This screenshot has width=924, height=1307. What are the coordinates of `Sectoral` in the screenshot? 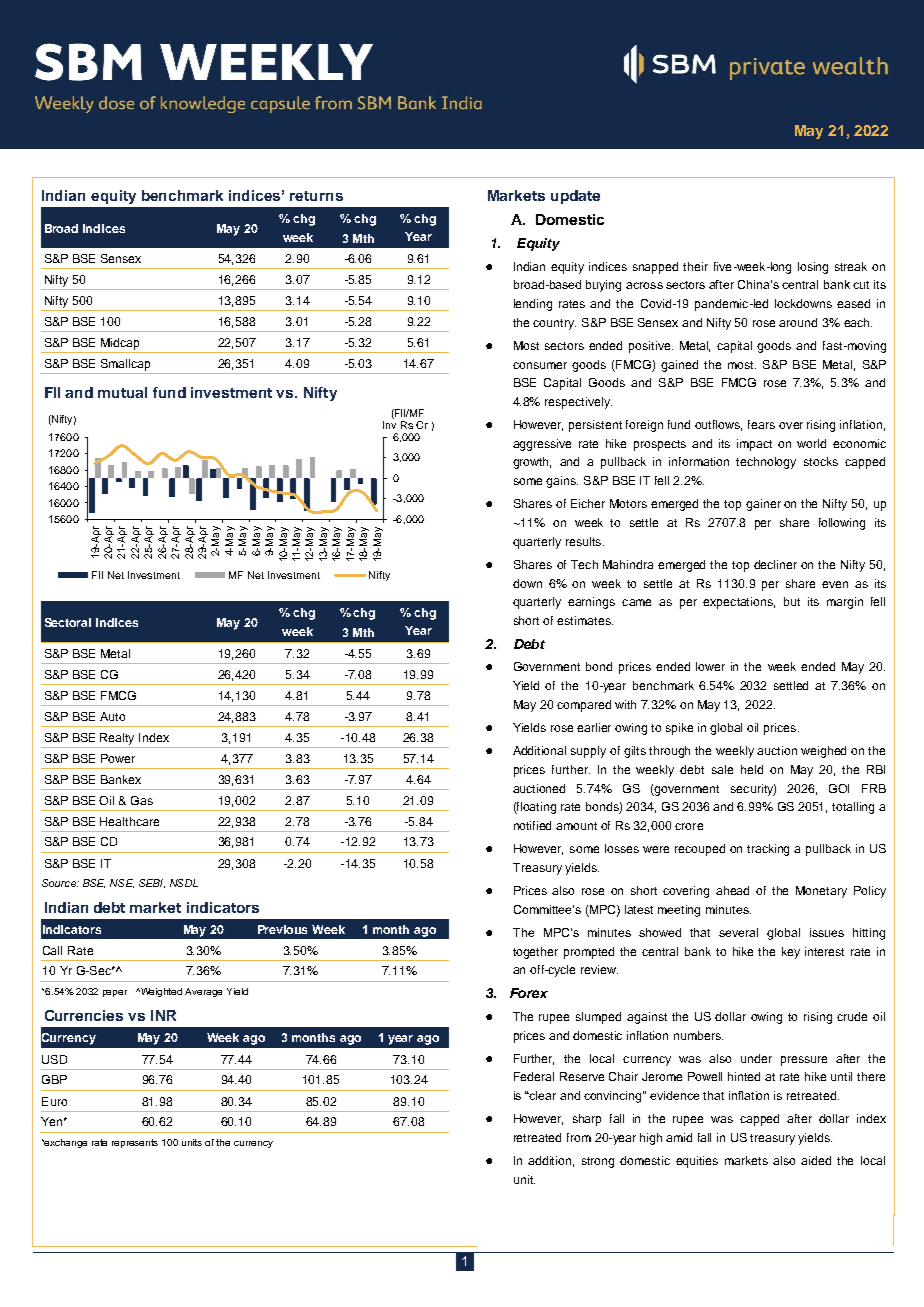 It's located at (68, 622).
